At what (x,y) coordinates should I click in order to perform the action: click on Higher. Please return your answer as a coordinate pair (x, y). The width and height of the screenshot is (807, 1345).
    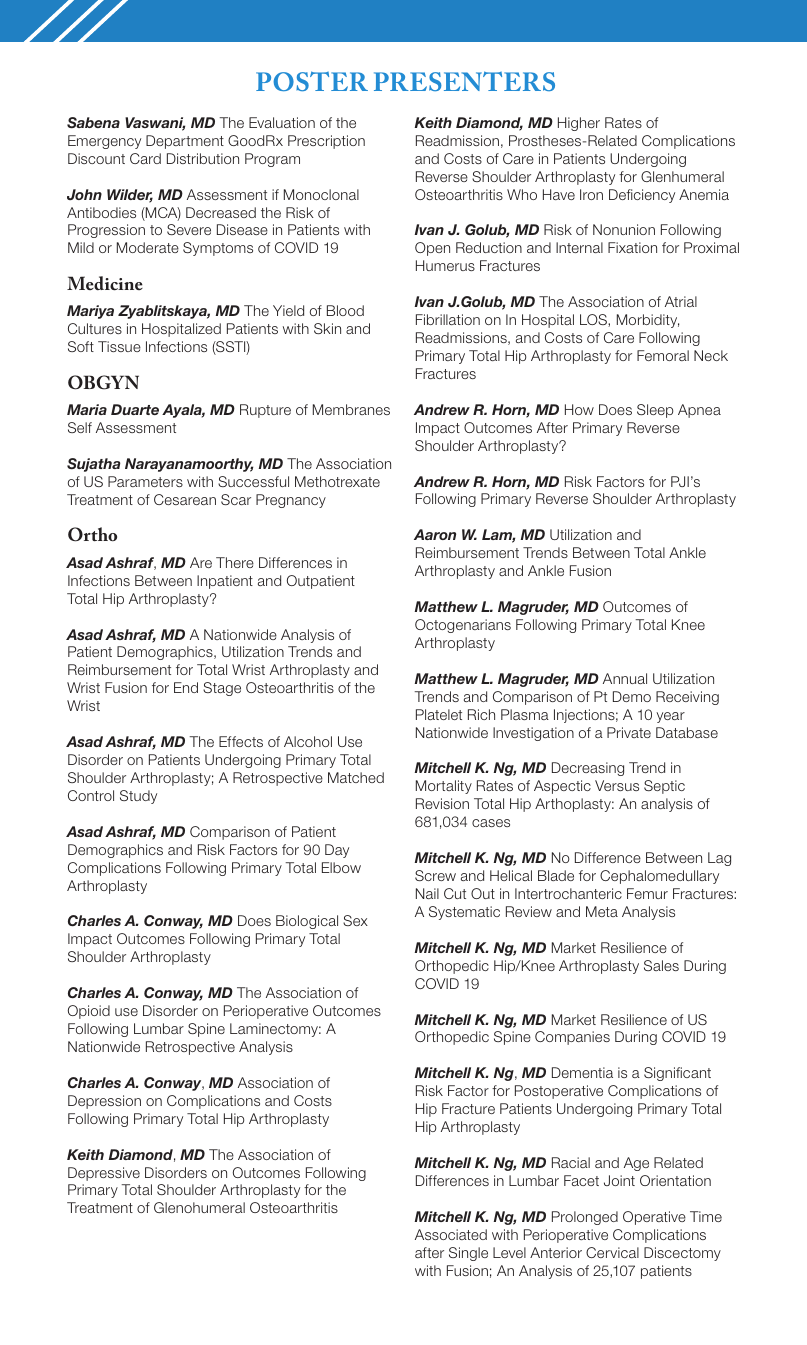
    Looking at the image, I should click on (579, 124).
